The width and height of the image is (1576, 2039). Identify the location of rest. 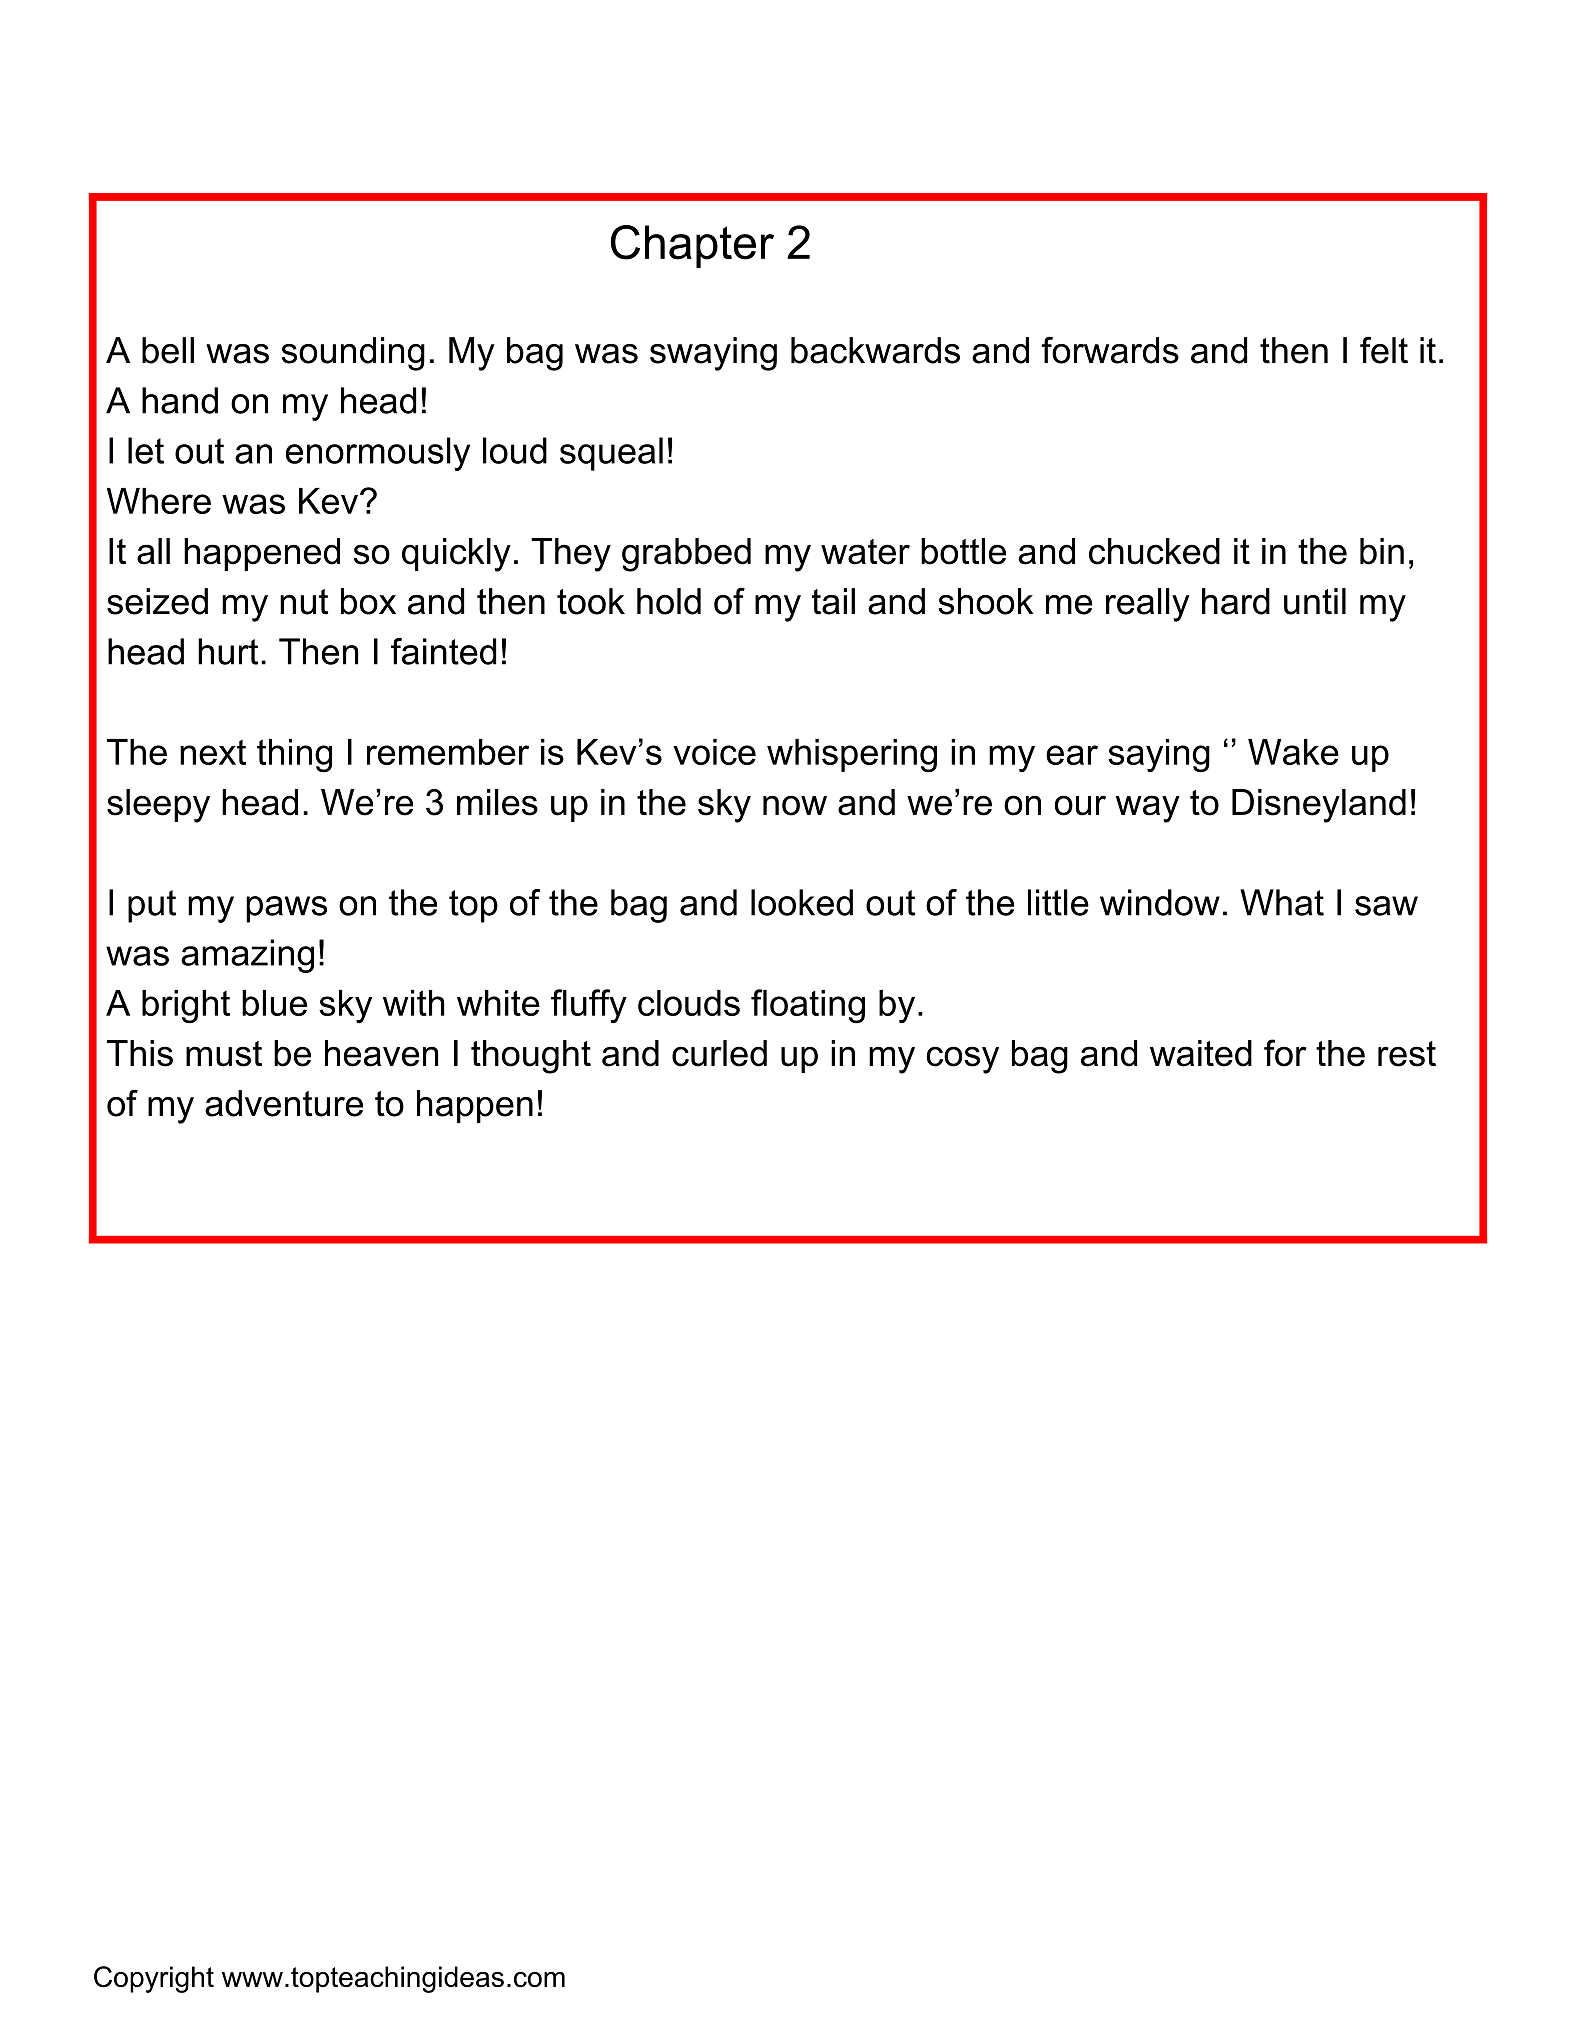
(1407, 1054).
